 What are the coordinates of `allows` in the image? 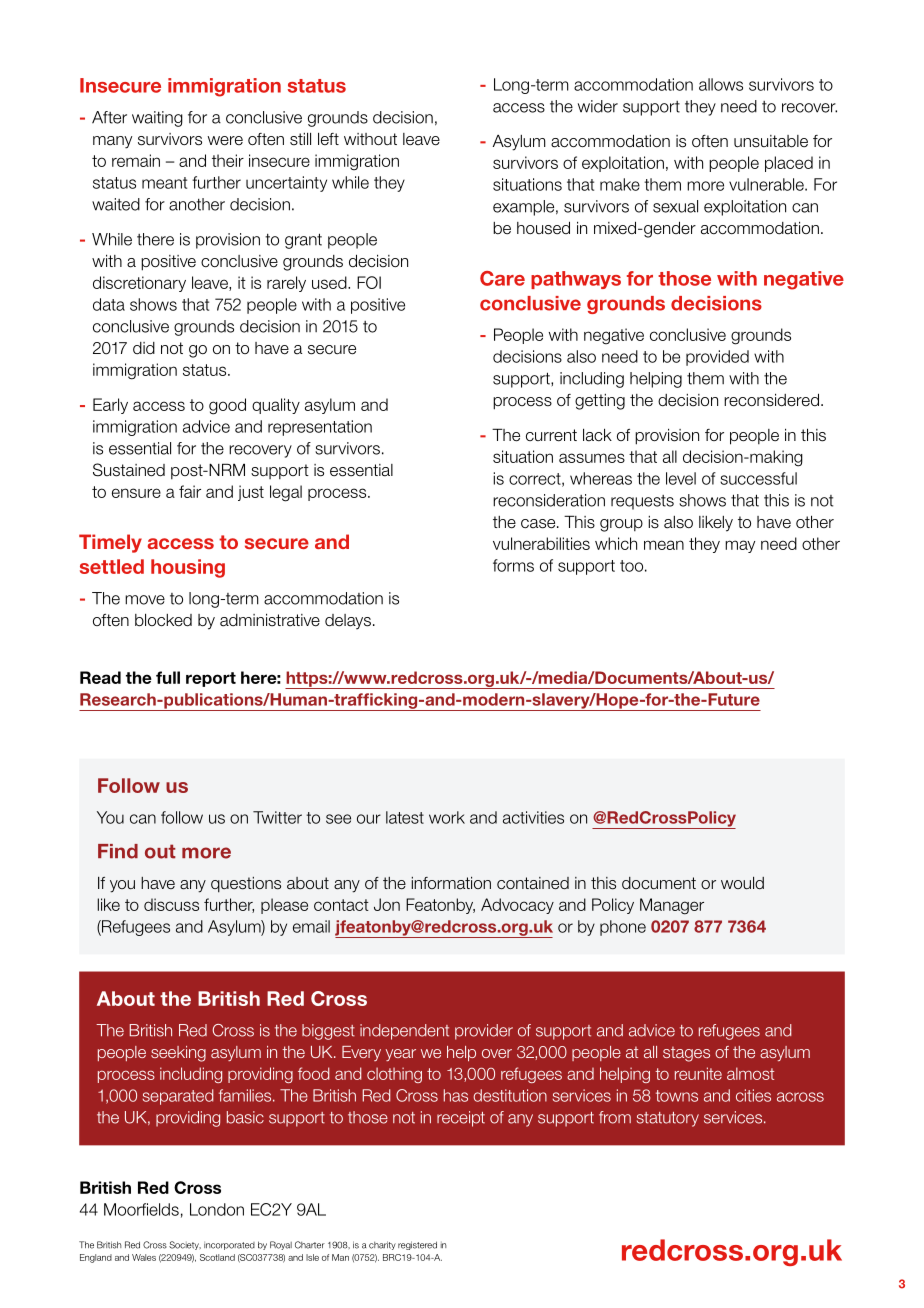 It's located at (721, 84).
